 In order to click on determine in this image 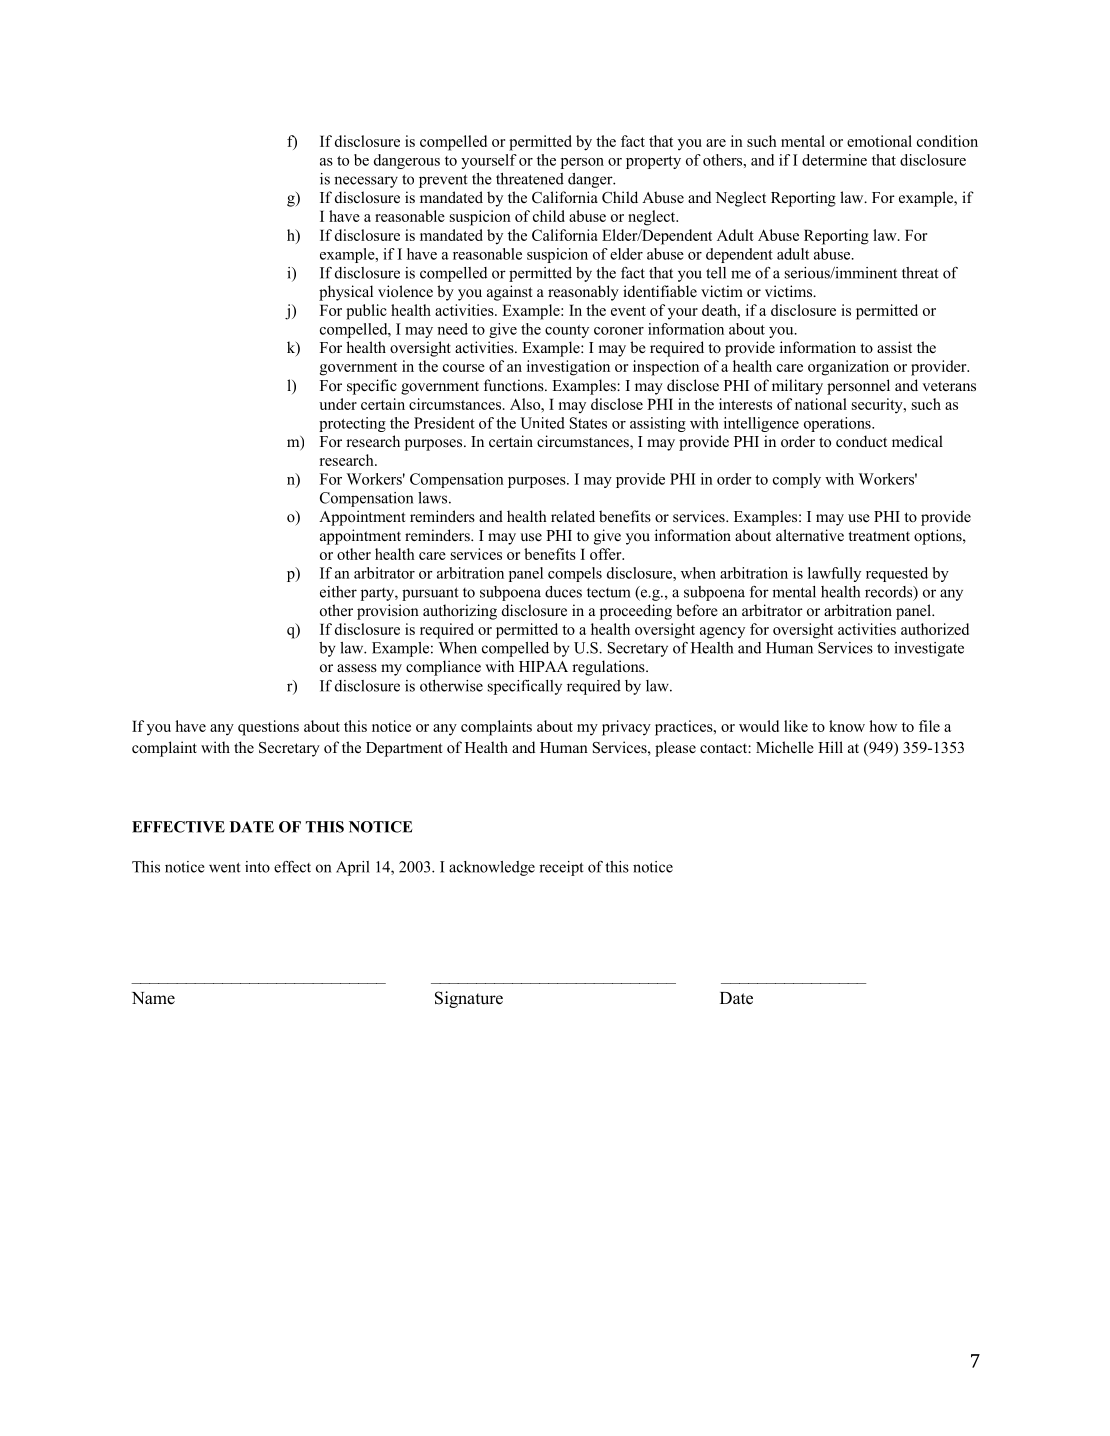, I will do `click(834, 160)`.
